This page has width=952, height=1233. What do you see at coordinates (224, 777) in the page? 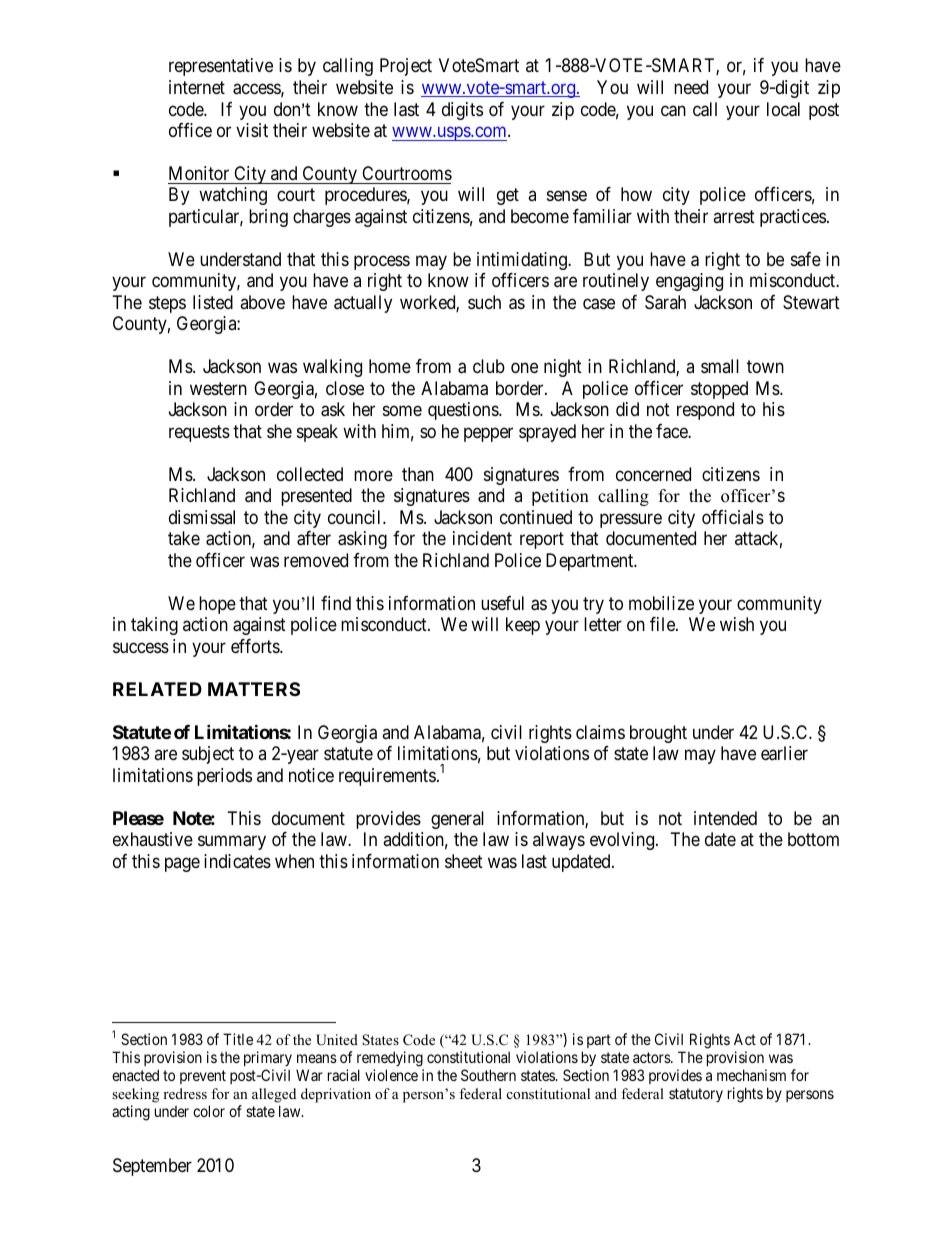
I see `periods` at bounding box center [224, 777].
